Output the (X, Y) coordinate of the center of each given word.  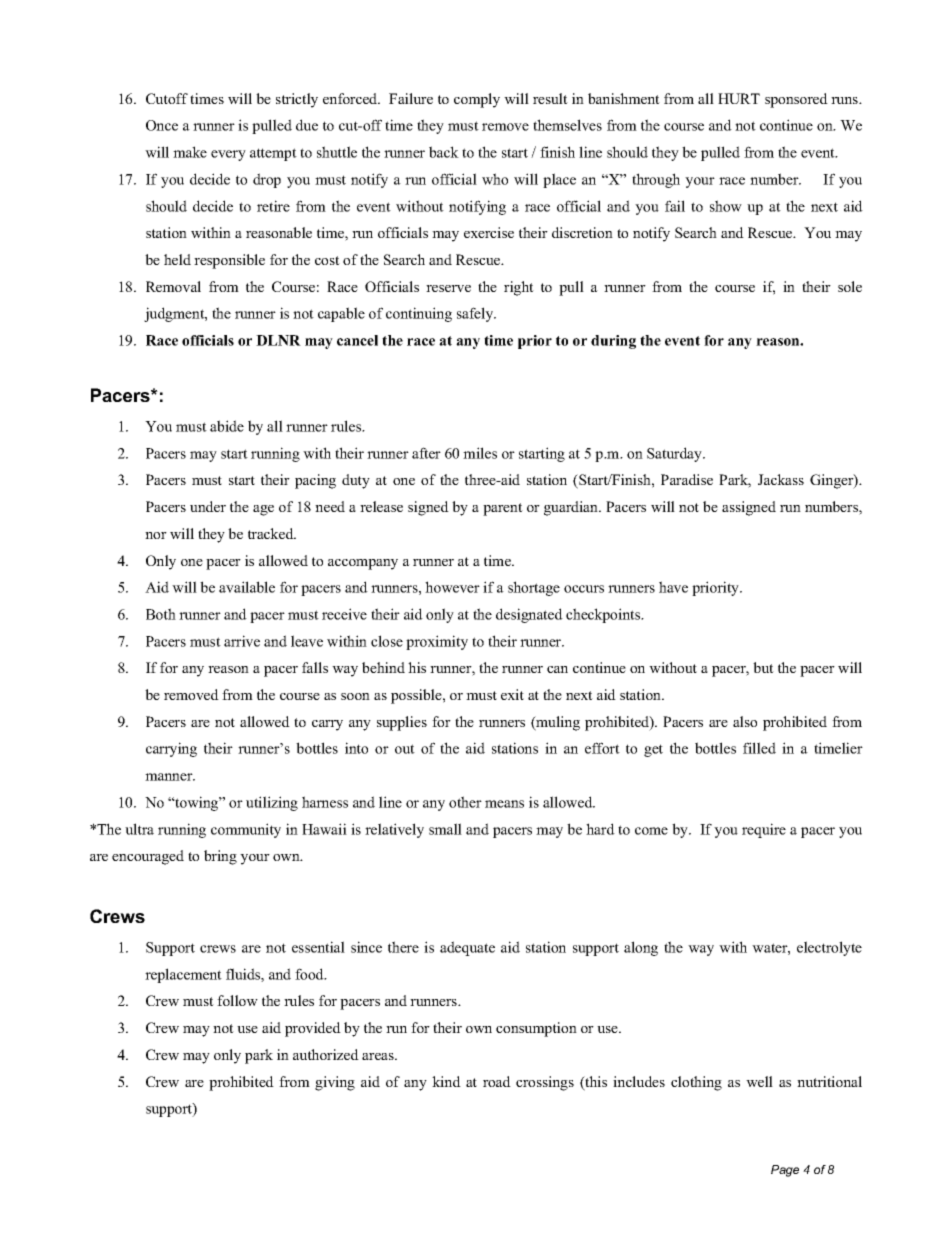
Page (785, 1171)
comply (477, 100)
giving (335, 1083)
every (228, 155)
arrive (242, 641)
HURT (739, 98)
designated (529, 615)
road (497, 1081)
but (763, 667)
